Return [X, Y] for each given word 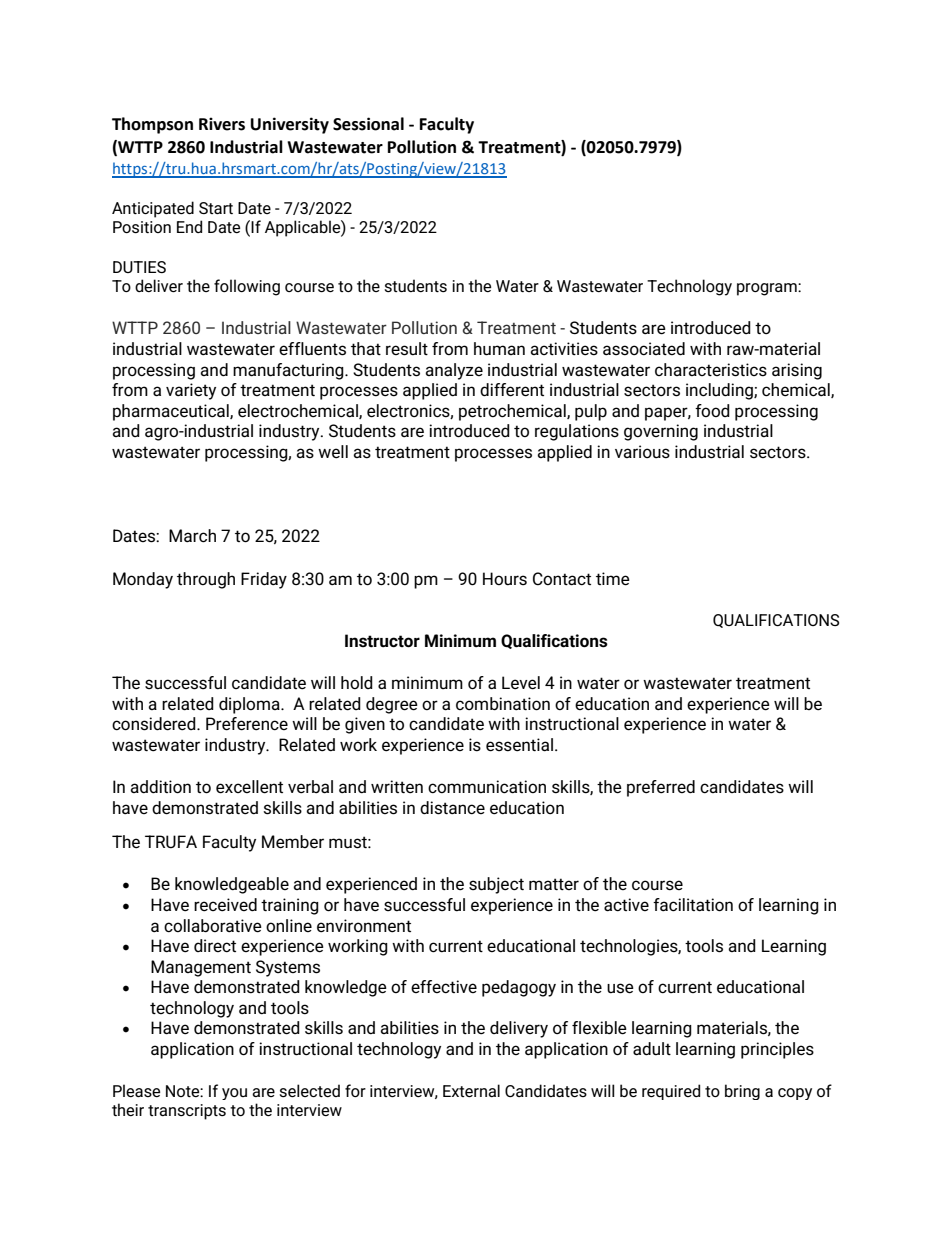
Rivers [222, 124]
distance [452, 808]
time [613, 579]
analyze [454, 371]
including [720, 391]
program [768, 289]
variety [191, 391]
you [234, 1094]
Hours [505, 579]
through [206, 580]
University [290, 125]
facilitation [693, 905]
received [225, 905]
